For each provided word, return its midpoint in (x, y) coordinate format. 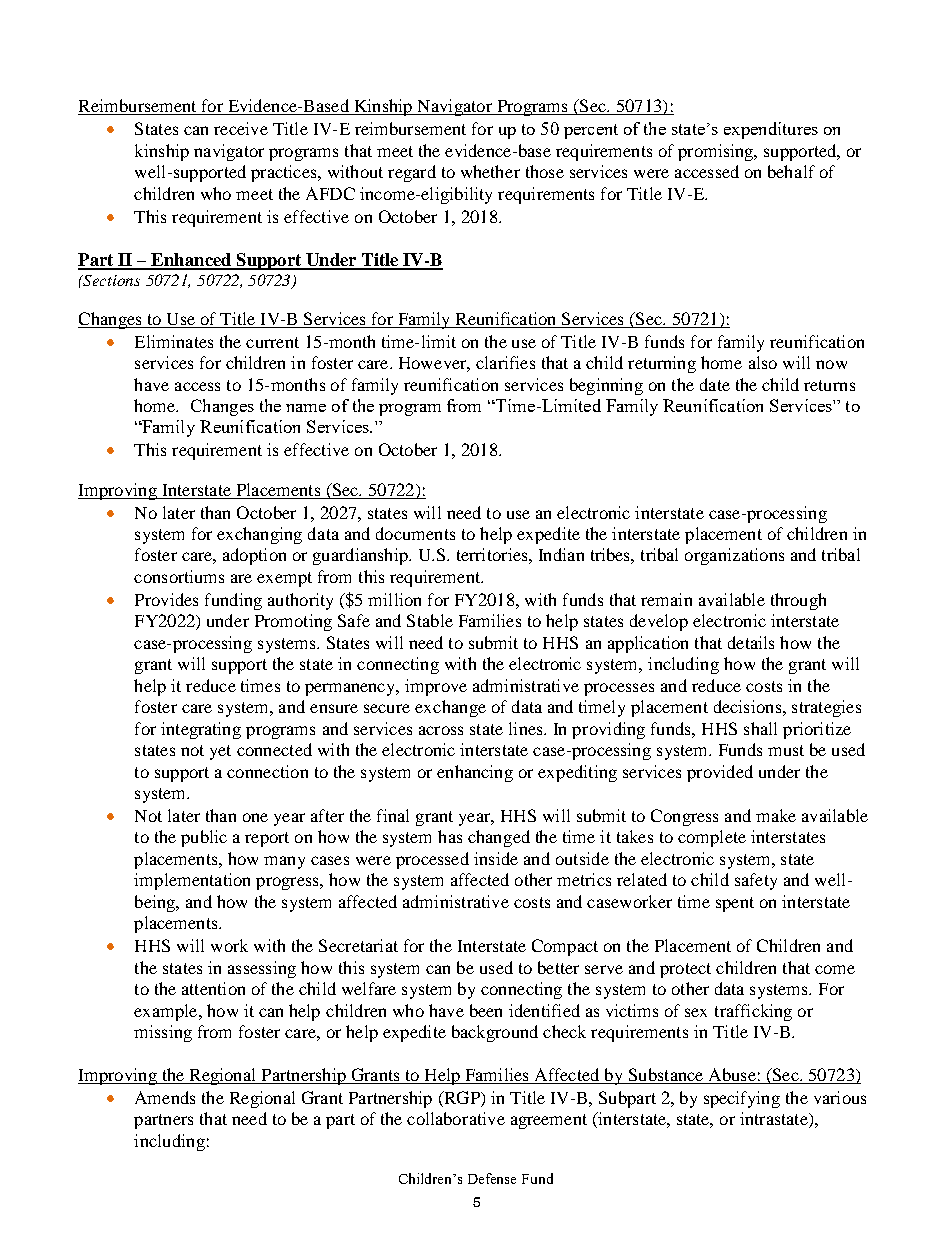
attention (213, 988)
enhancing (475, 773)
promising (717, 152)
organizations (734, 556)
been (486, 1010)
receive (241, 128)
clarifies (505, 362)
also (763, 362)
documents (415, 533)
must (786, 750)
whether (490, 171)
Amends (165, 1097)
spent (735, 904)
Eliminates (174, 341)
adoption (254, 556)
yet (220, 752)
